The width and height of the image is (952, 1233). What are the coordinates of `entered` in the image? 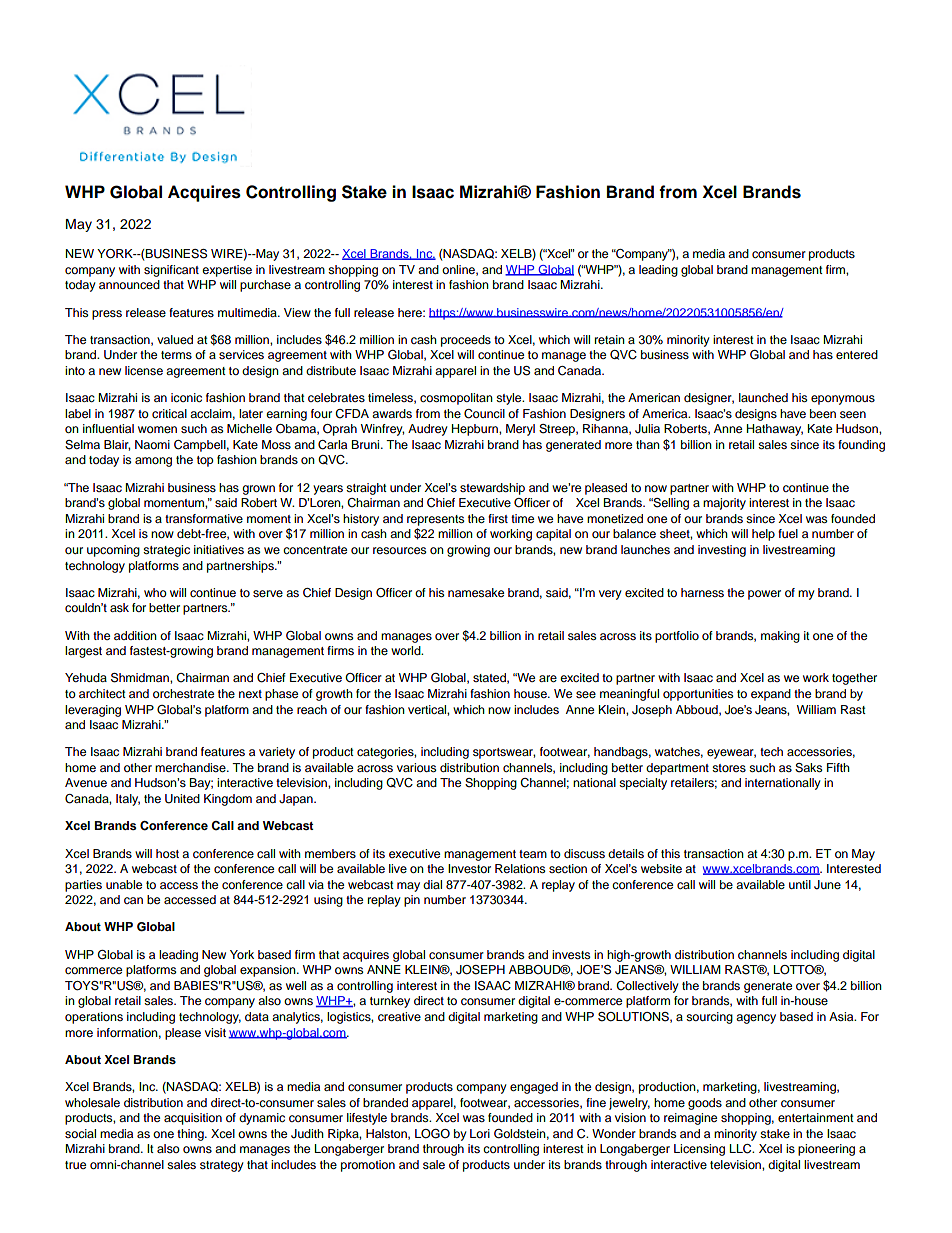 It's located at (857, 354).
